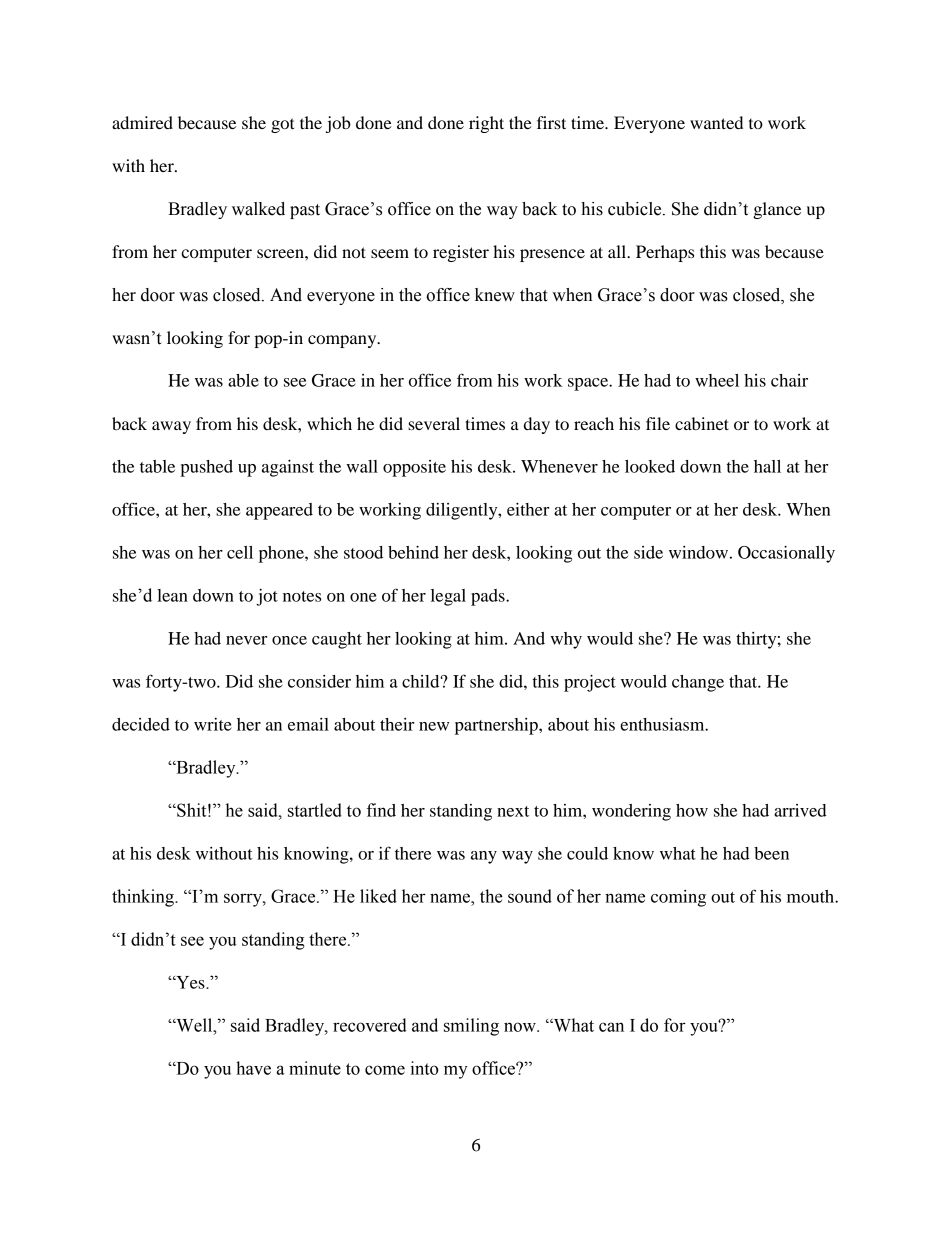 This screenshot has width=952, height=1233. What do you see at coordinates (716, 122) in the screenshot?
I see `wanted` at bounding box center [716, 122].
